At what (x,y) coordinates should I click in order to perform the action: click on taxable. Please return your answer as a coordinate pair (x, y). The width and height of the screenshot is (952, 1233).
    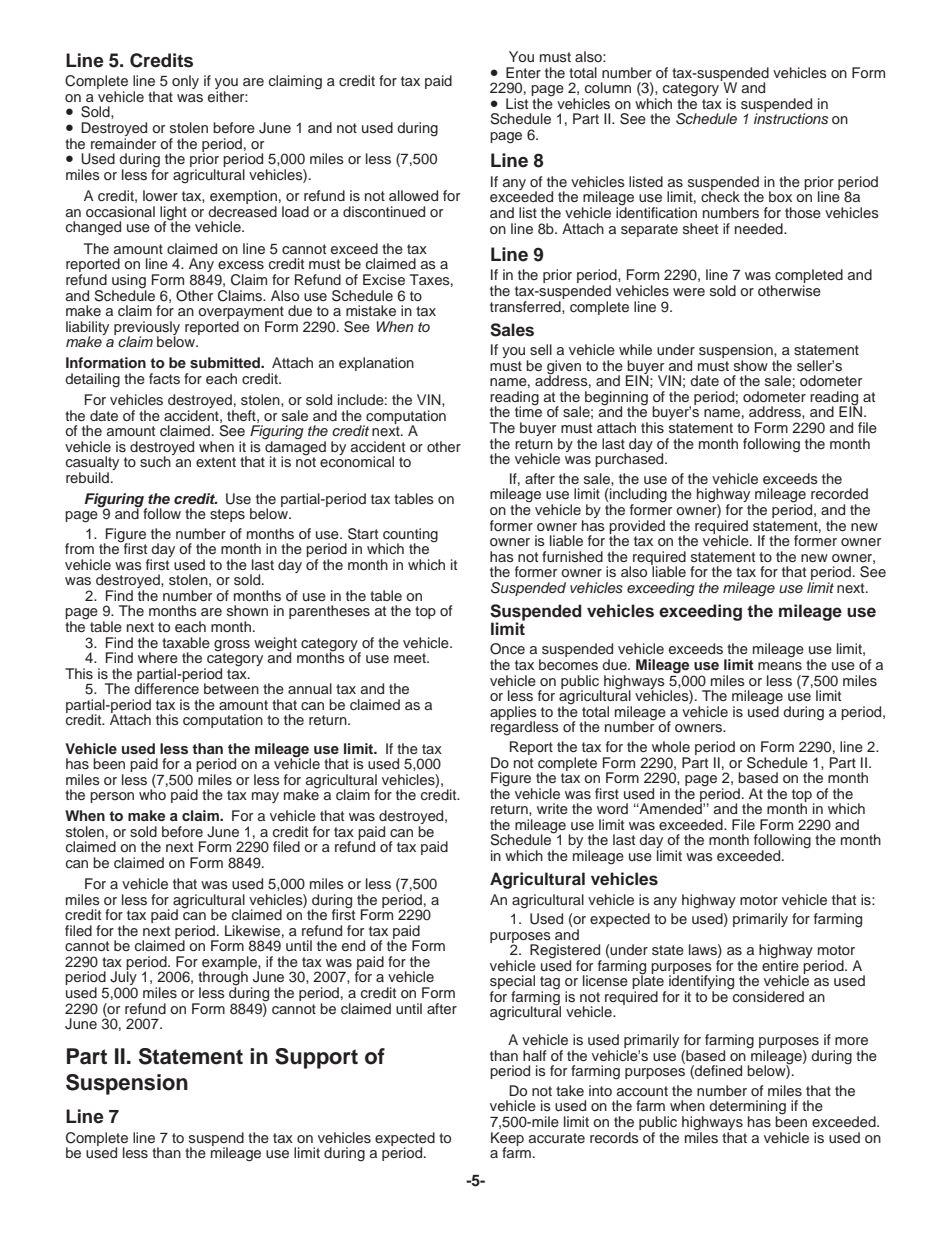
    Looking at the image, I should click on (186, 642).
